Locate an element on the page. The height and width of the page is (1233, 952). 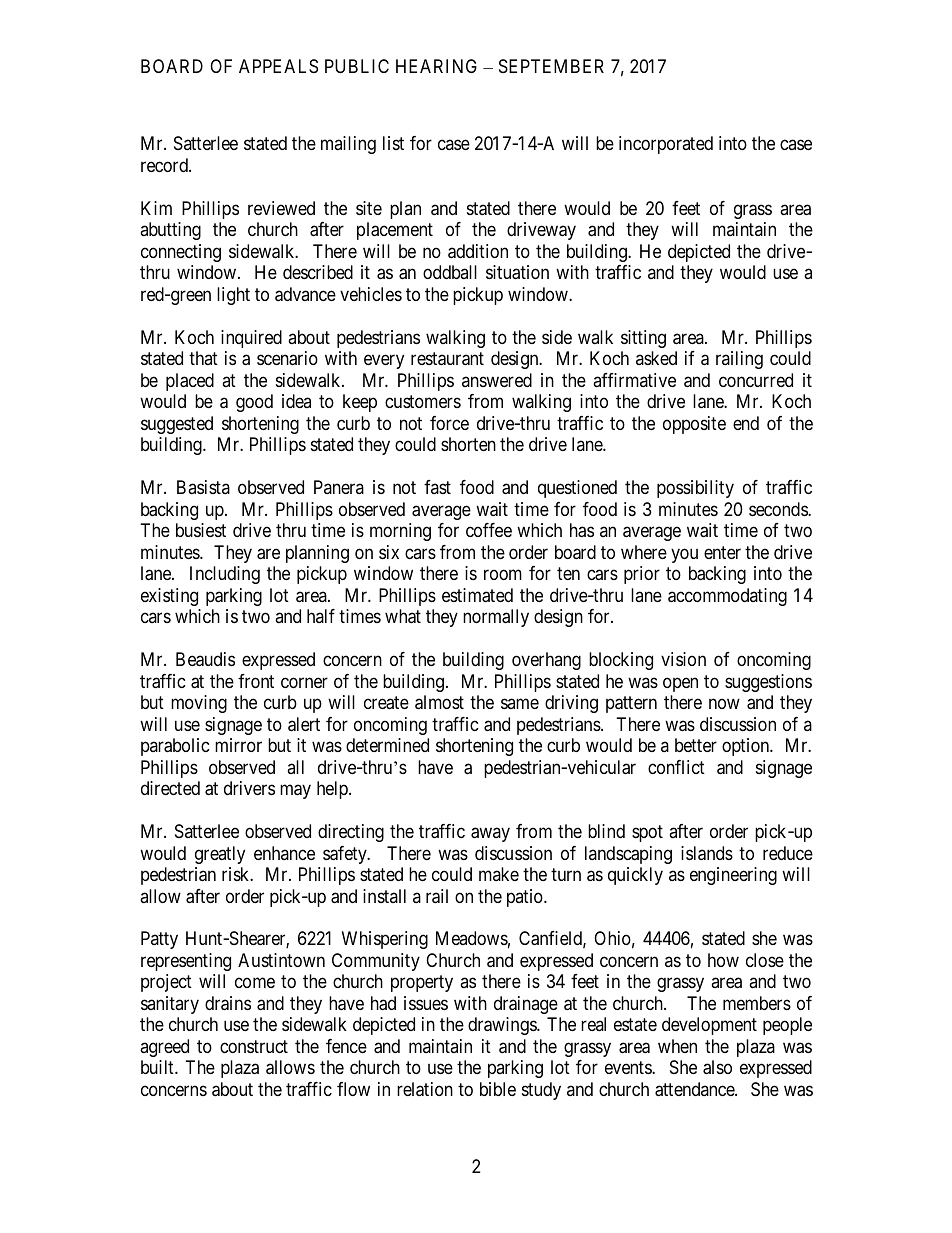
also is located at coordinates (717, 1067).
